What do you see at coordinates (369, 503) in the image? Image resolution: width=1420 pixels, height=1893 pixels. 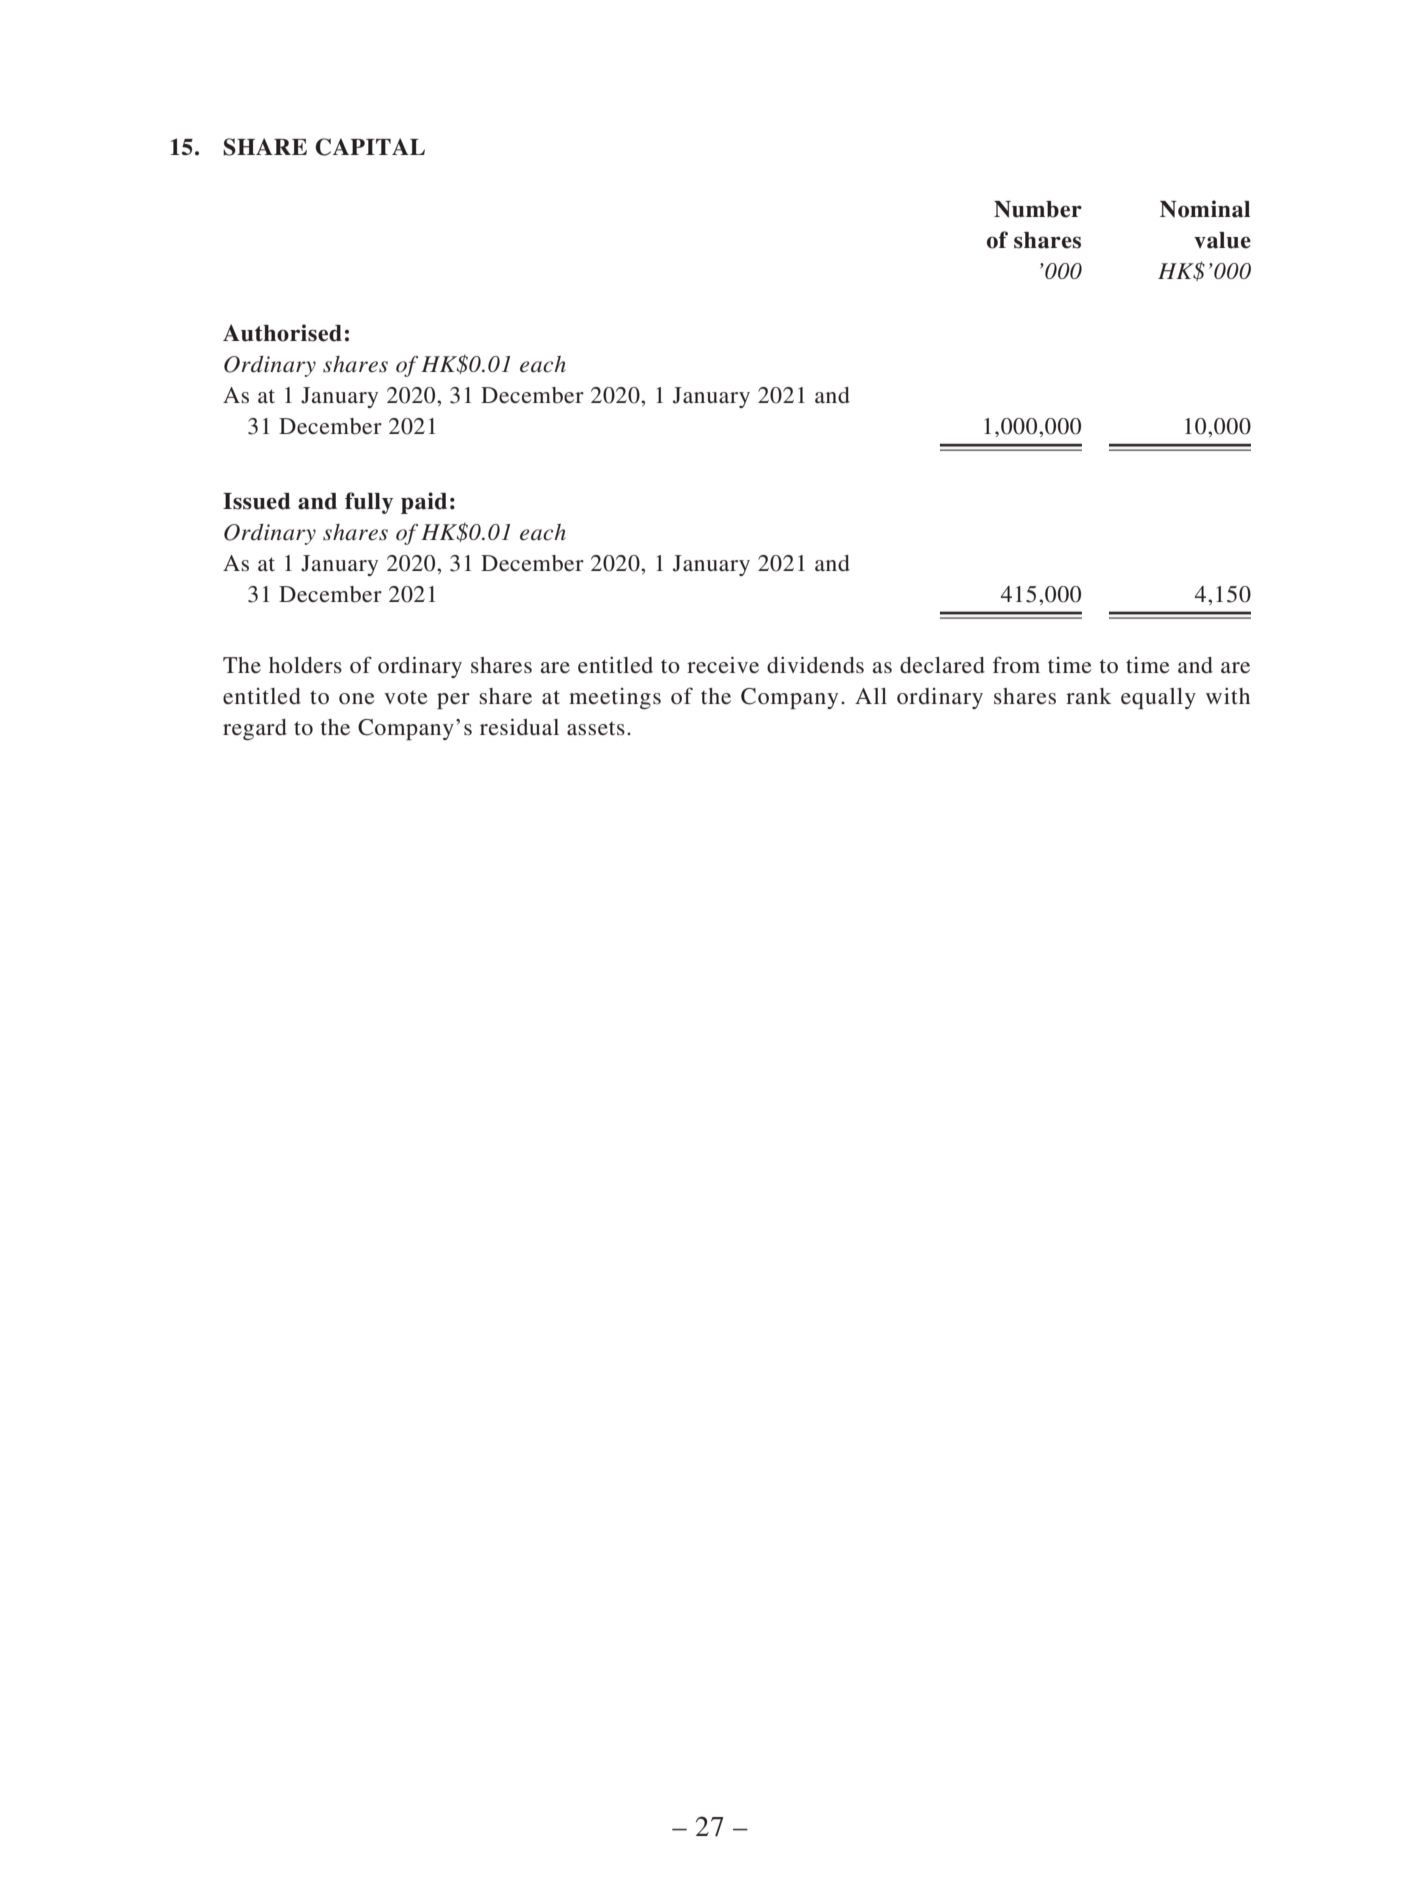 I see `fully` at bounding box center [369, 503].
